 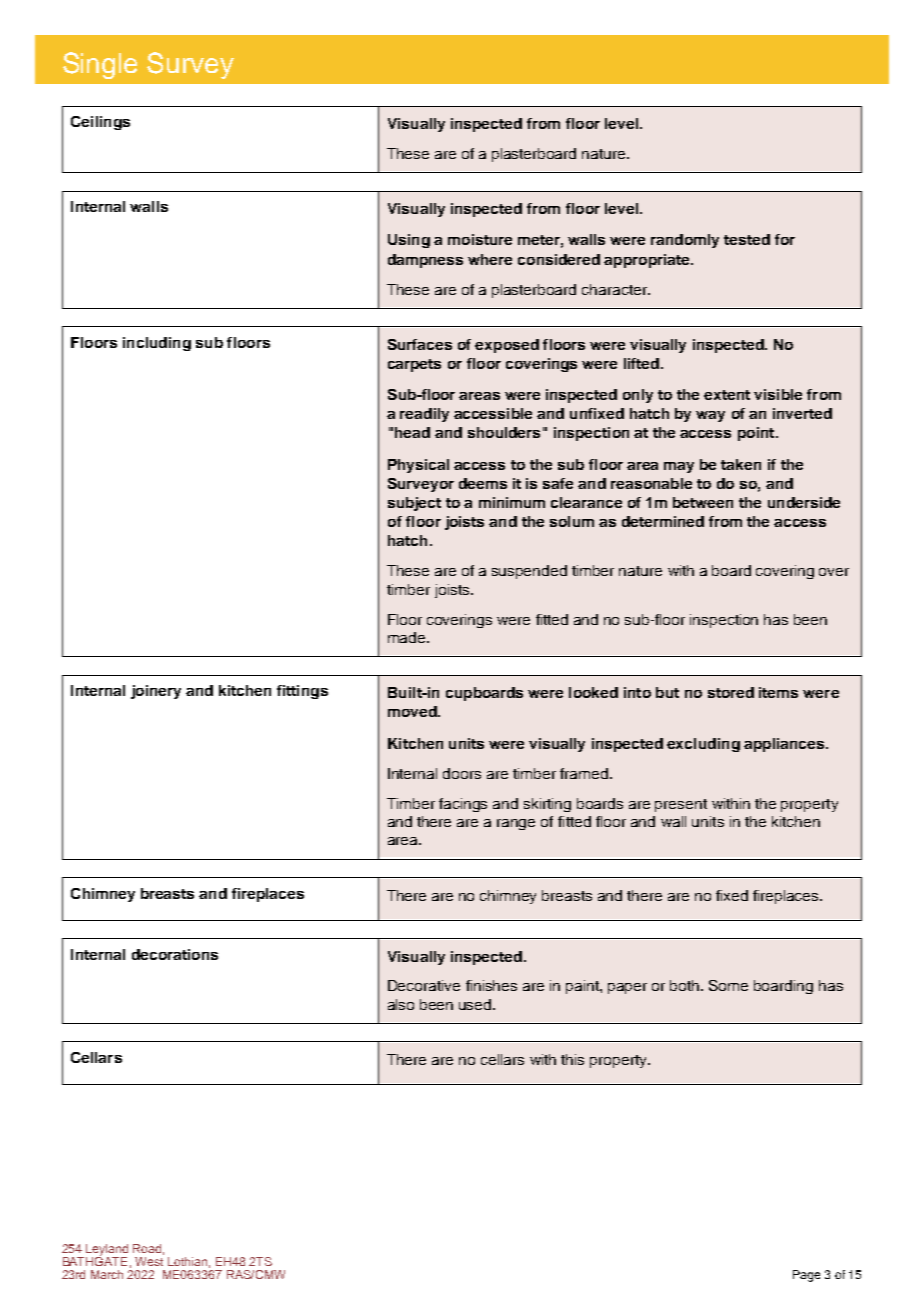 What do you see at coordinates (741, 464) in the document?
I see `taken` at bounding box center [741, 464].
